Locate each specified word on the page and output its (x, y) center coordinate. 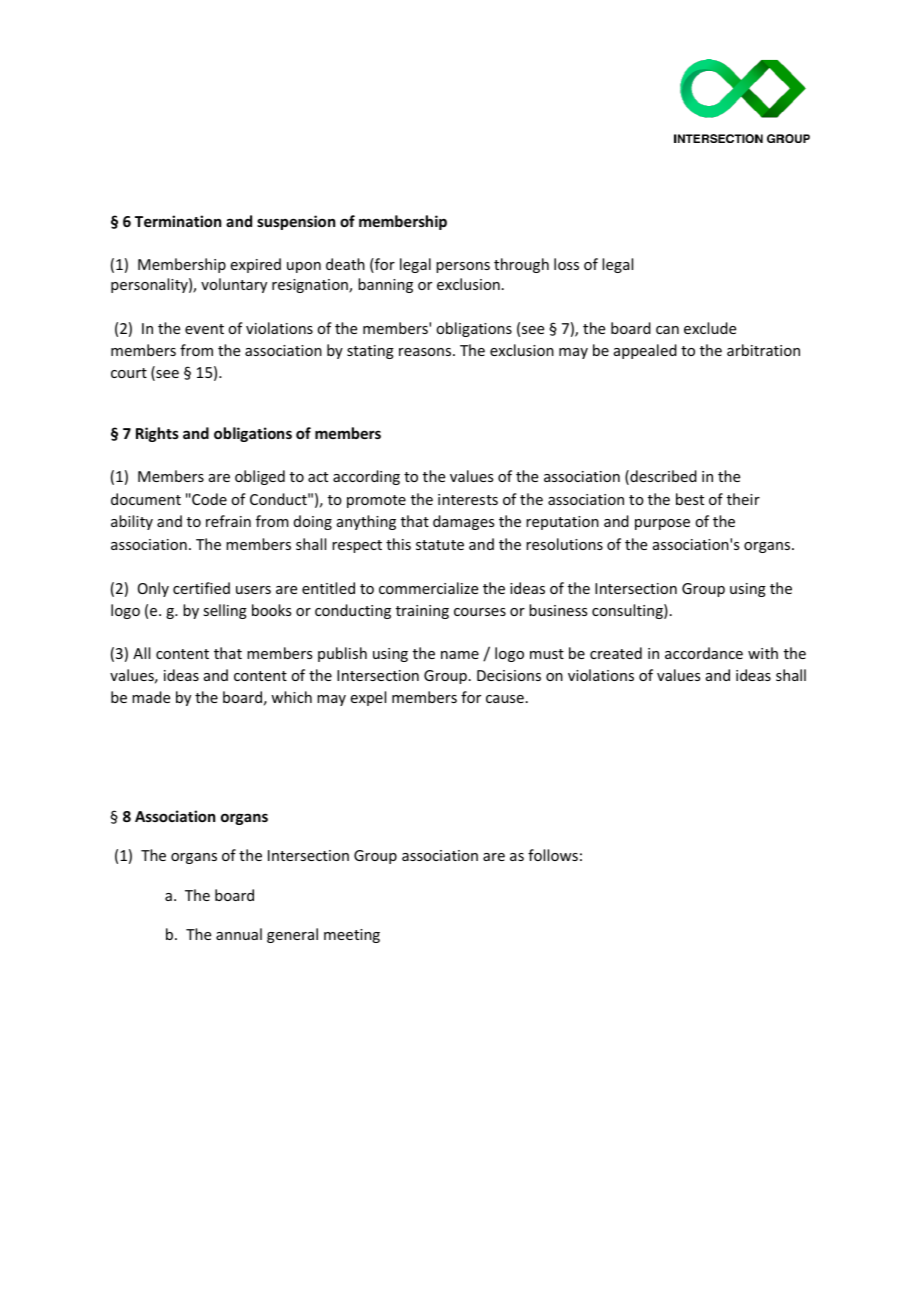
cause (505, 699)
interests (468, 499)
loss (566, 264)
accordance (704, 653)
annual (239, 934)
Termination (178, 221)
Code (208, 499)
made (151, 697)
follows (553, 855)
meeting (352, 936)
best (690, 499)
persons (463, 267)
